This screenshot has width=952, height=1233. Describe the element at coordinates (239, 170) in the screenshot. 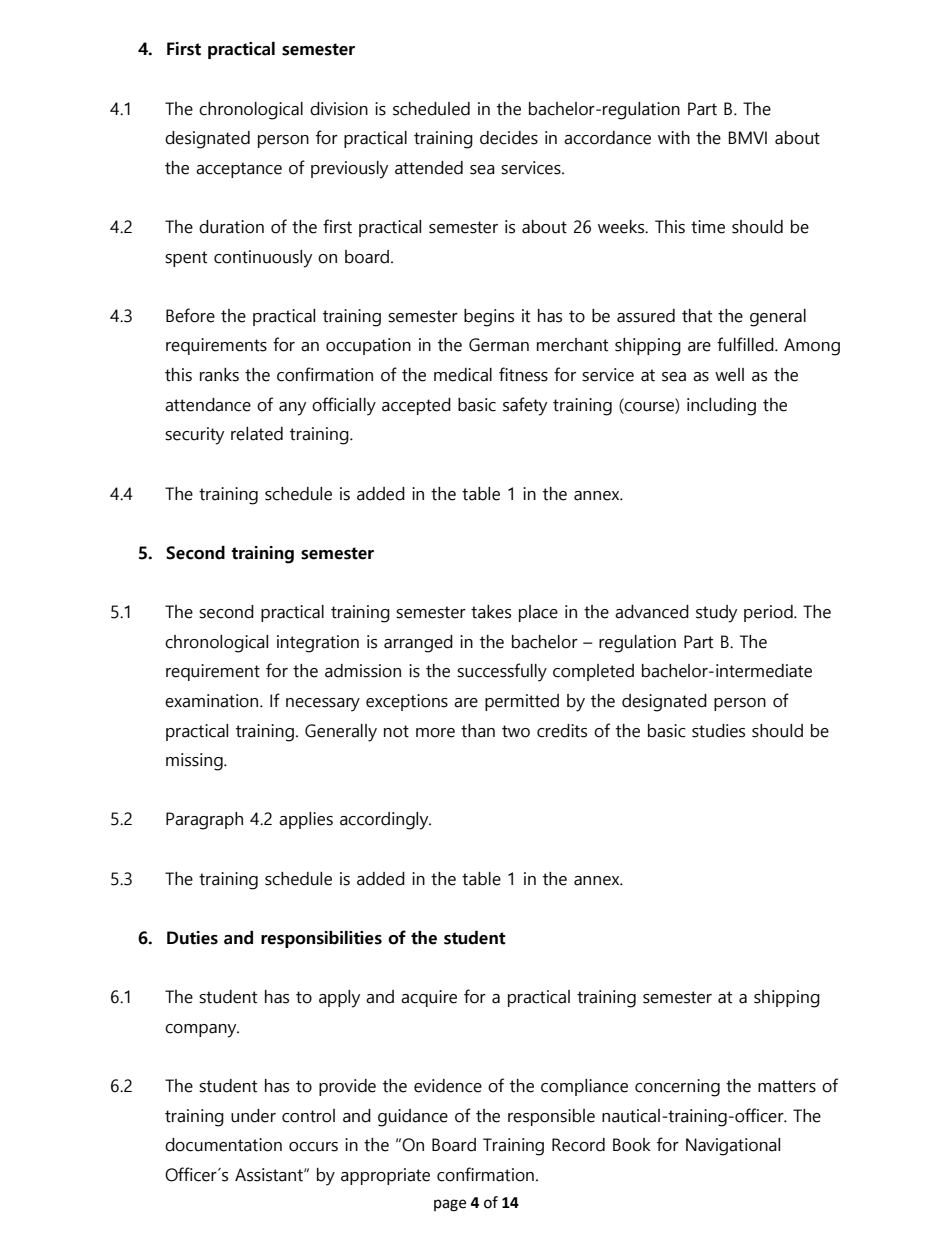

I see `acceptance` at that location.
